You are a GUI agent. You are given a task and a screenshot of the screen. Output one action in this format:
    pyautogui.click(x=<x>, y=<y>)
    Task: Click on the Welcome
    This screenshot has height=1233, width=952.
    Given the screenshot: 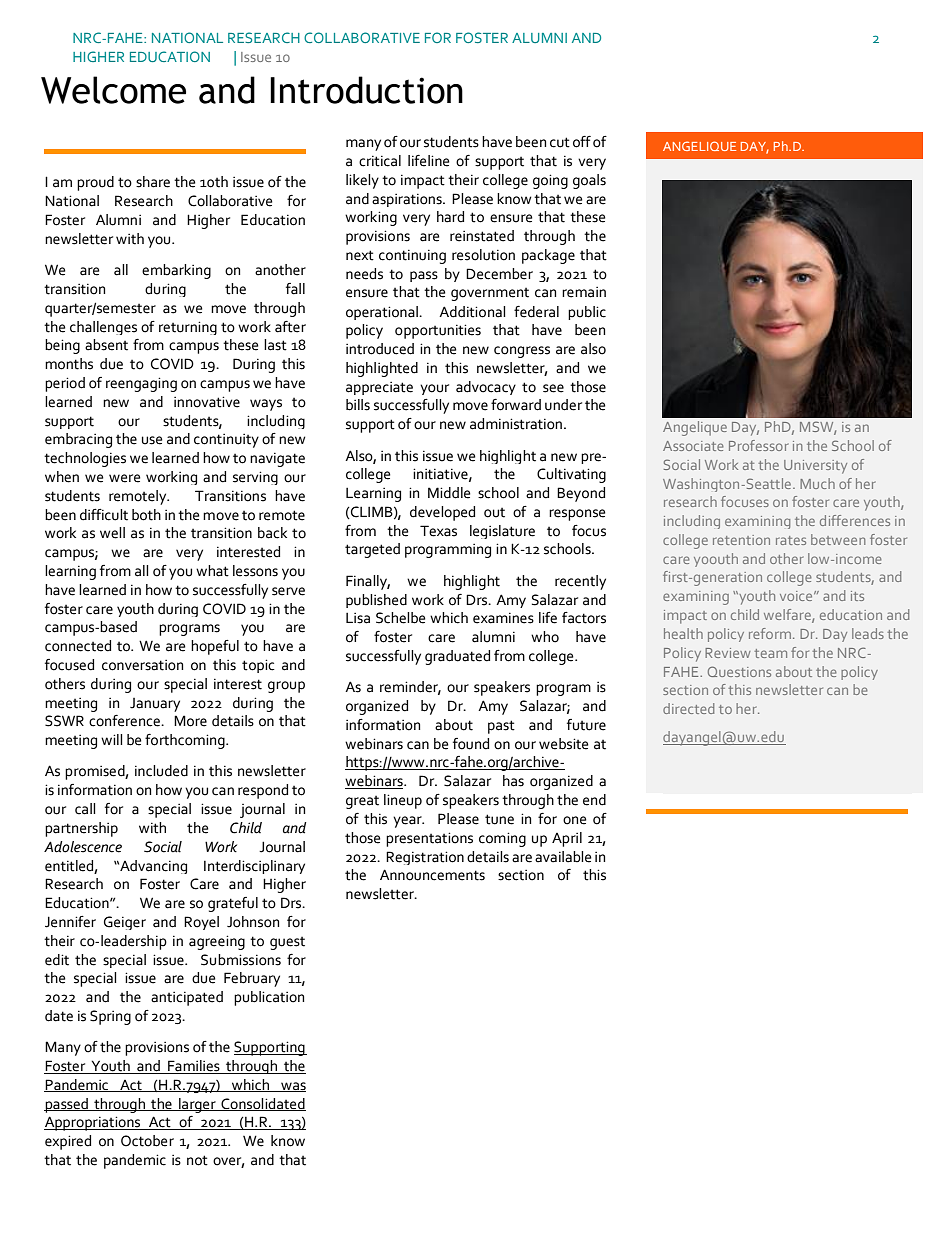 What is the action you would take?
    pyautogui.click(x=113, y=90)
